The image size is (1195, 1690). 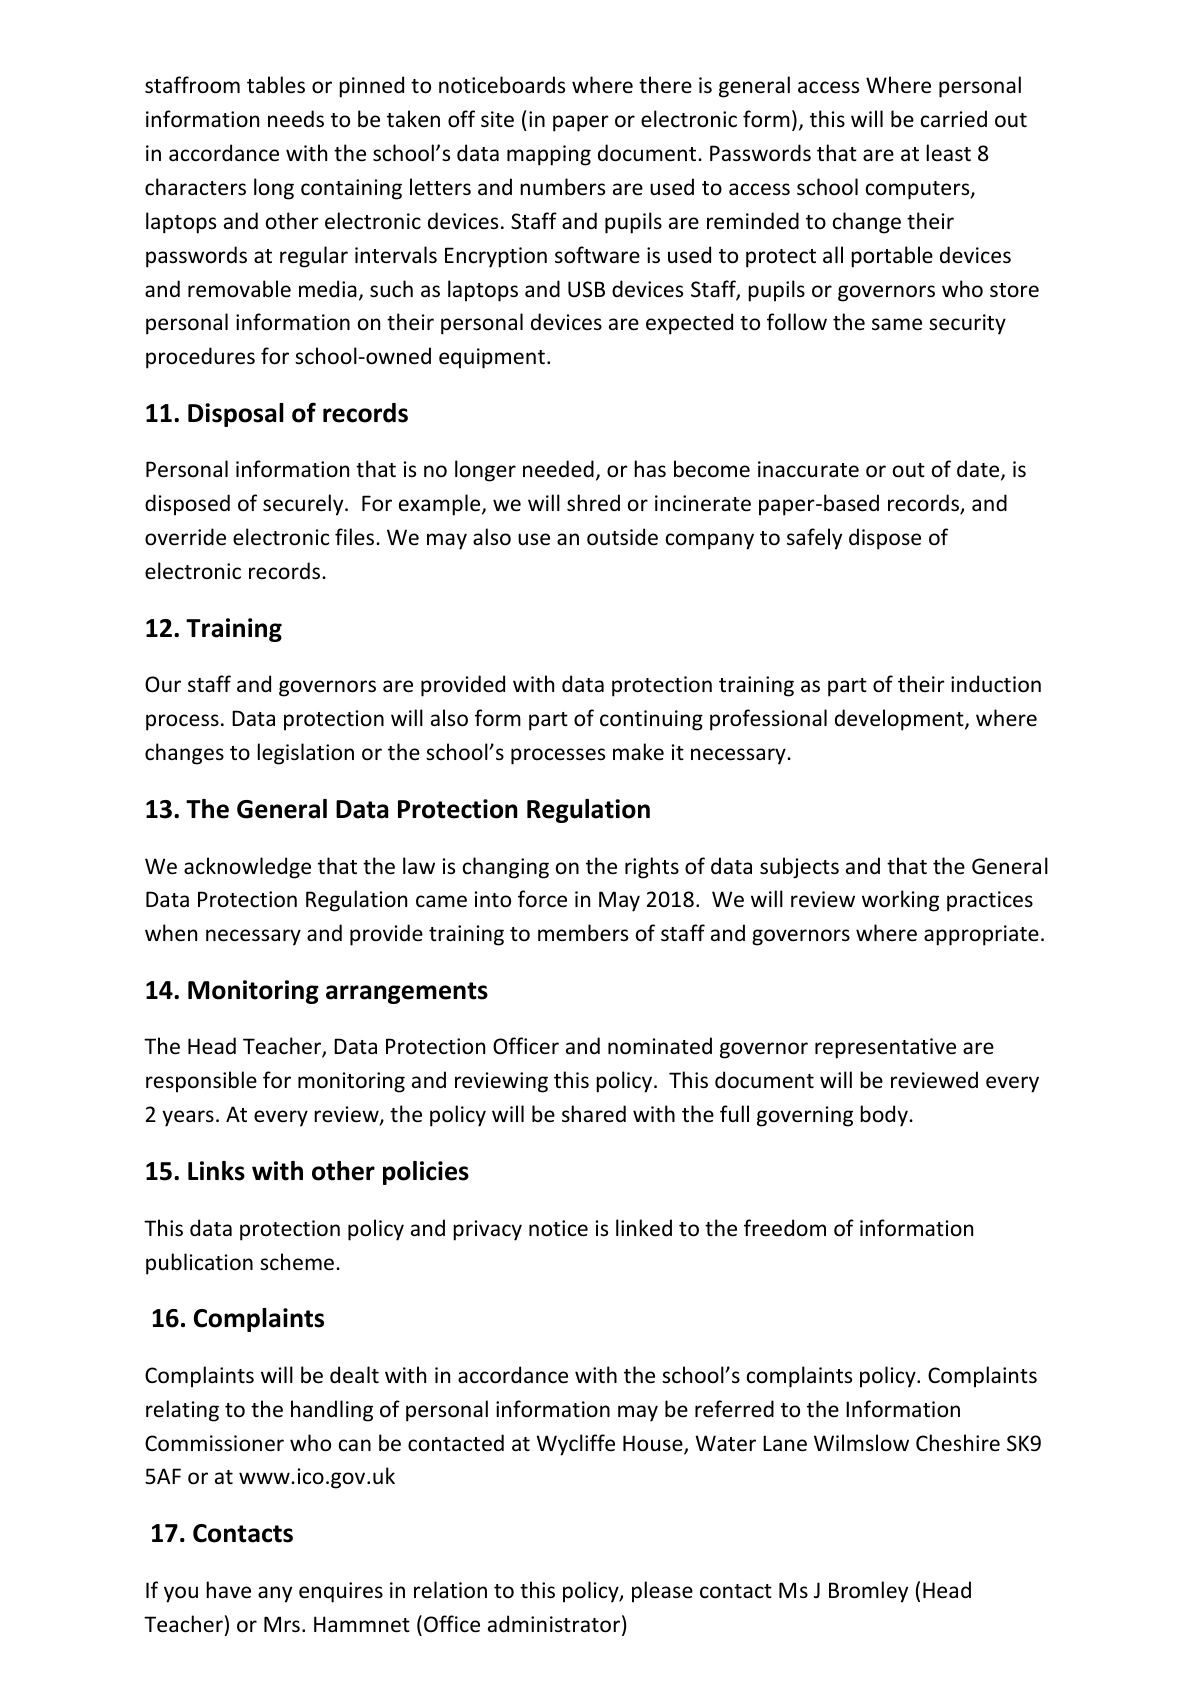 I want to click on body, so click(x=885, y=1116).
